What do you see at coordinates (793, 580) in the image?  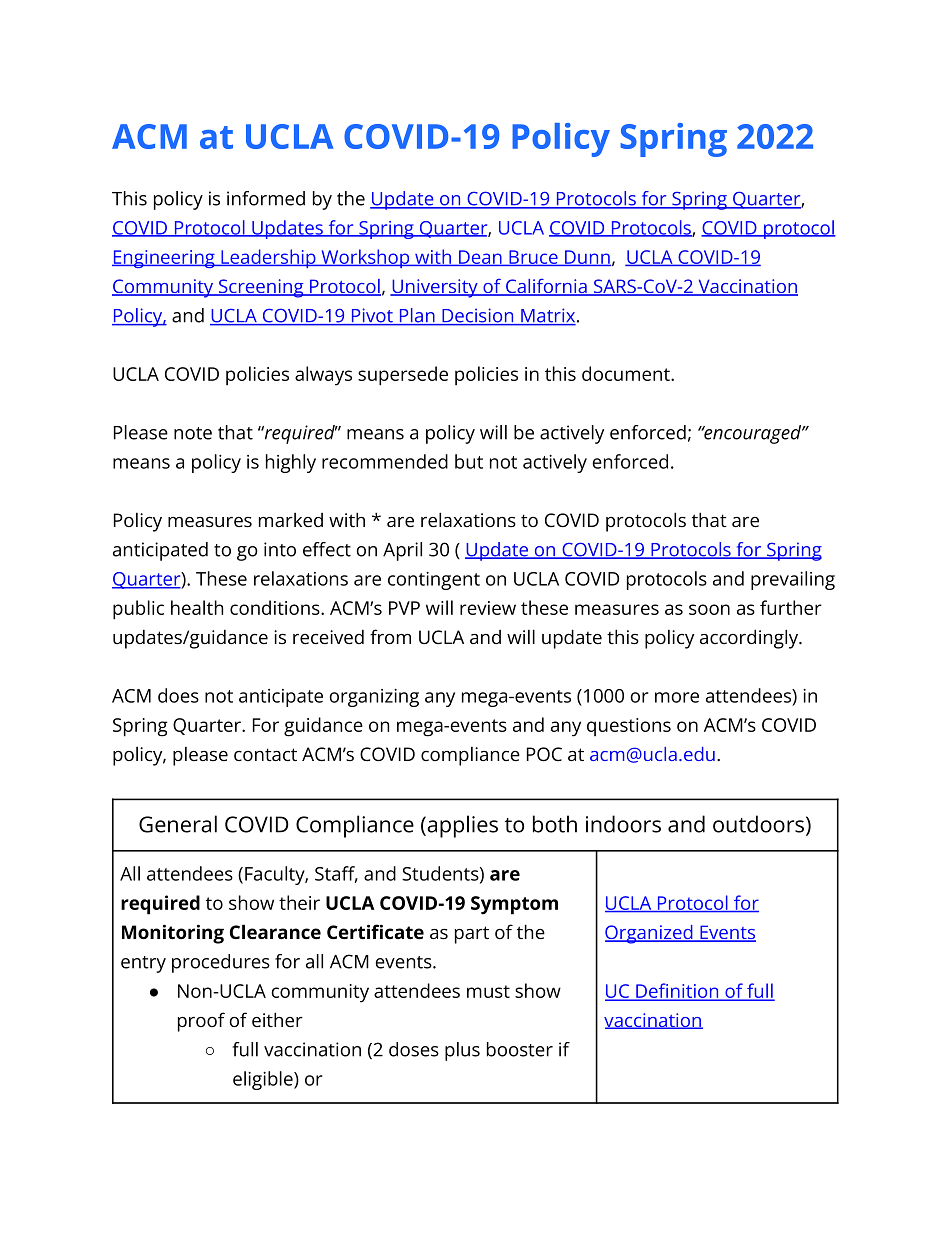 I see `prevailing` at bounding box center [793, 580].
